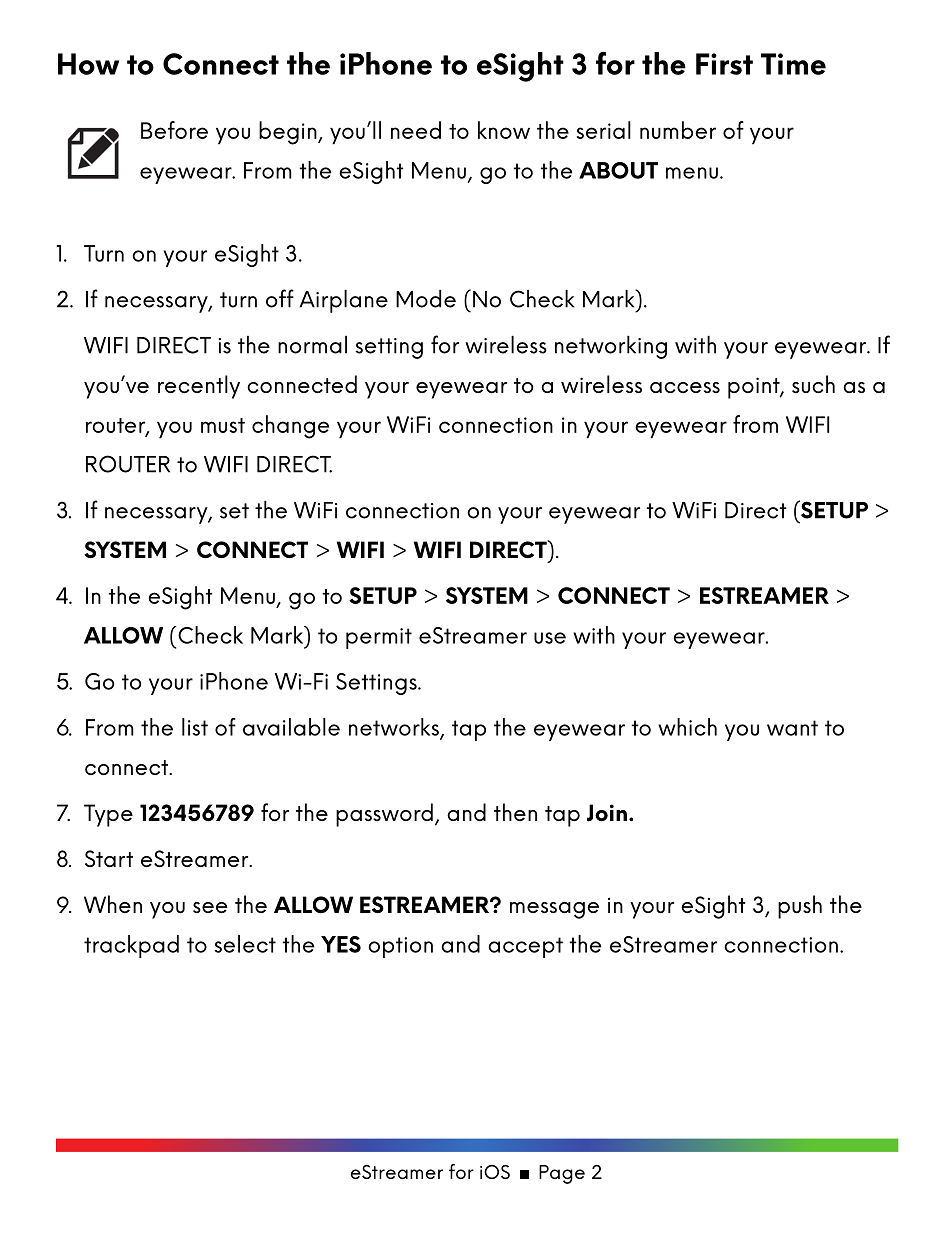 The image size is (952, 1233). What do you see at coordinates (685, 387) in the document?
I see `access` at bounding box center [685, 387].
